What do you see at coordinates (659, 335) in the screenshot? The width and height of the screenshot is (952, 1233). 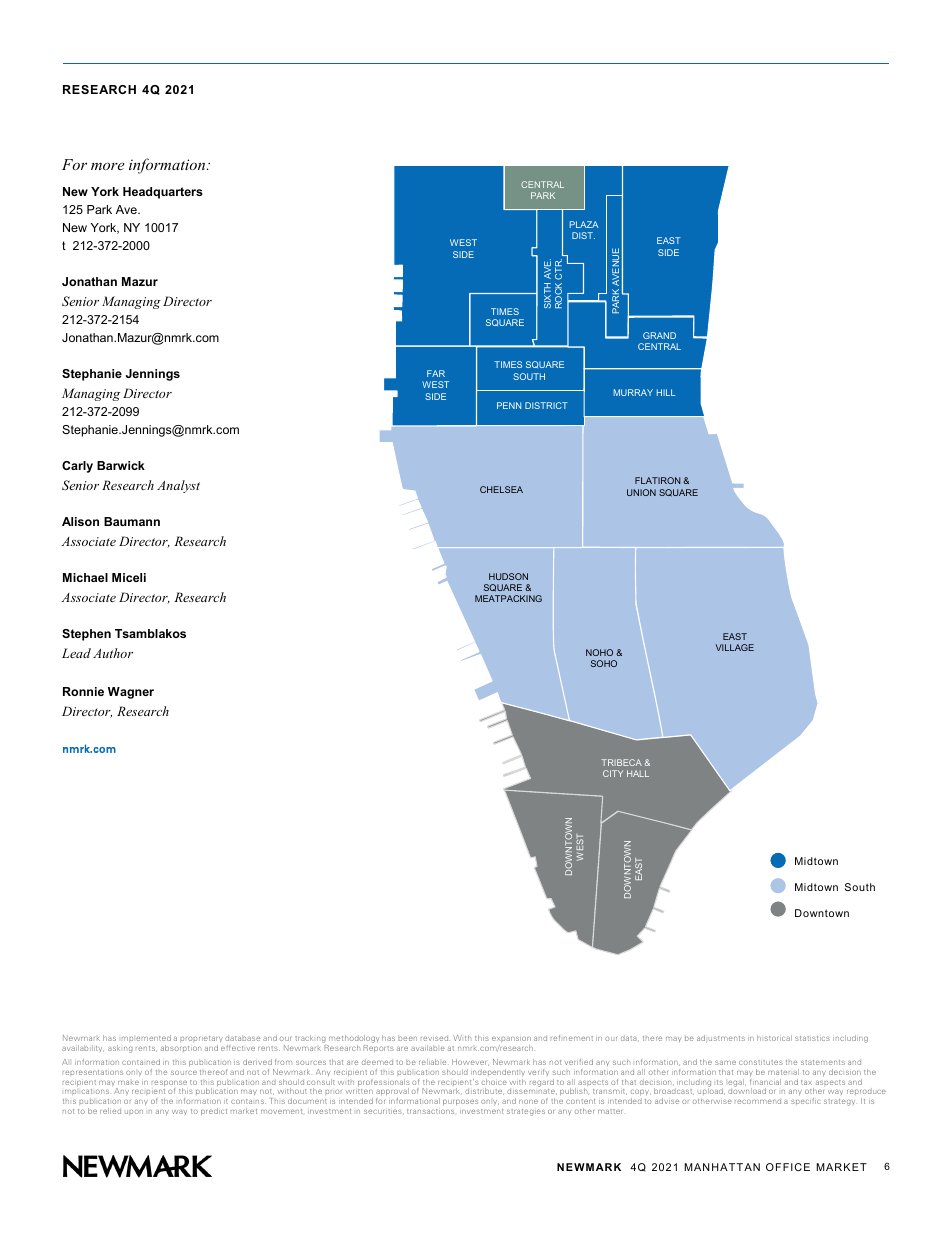 I see `GRAND` at bounding box center [659, 335].
